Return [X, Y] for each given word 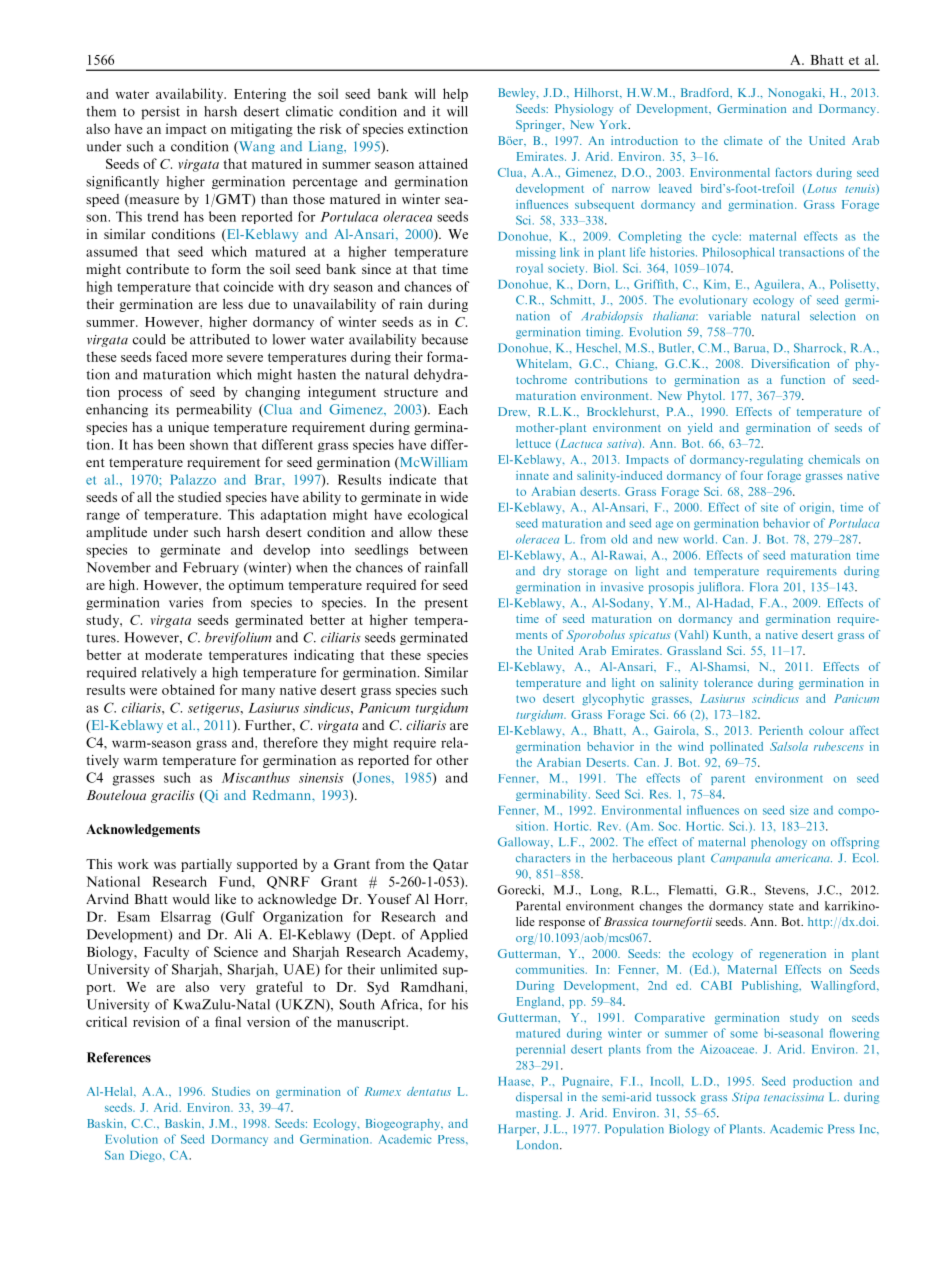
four [752, 475]
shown [209, 444]
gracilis [172, 796]
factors [794, 172]
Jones [374, 778]
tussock [675, 1097]
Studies [231, 1091]
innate [532, 475]
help [455, 95]
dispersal [539, 1098]
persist [160, 113]
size [799, 810]
